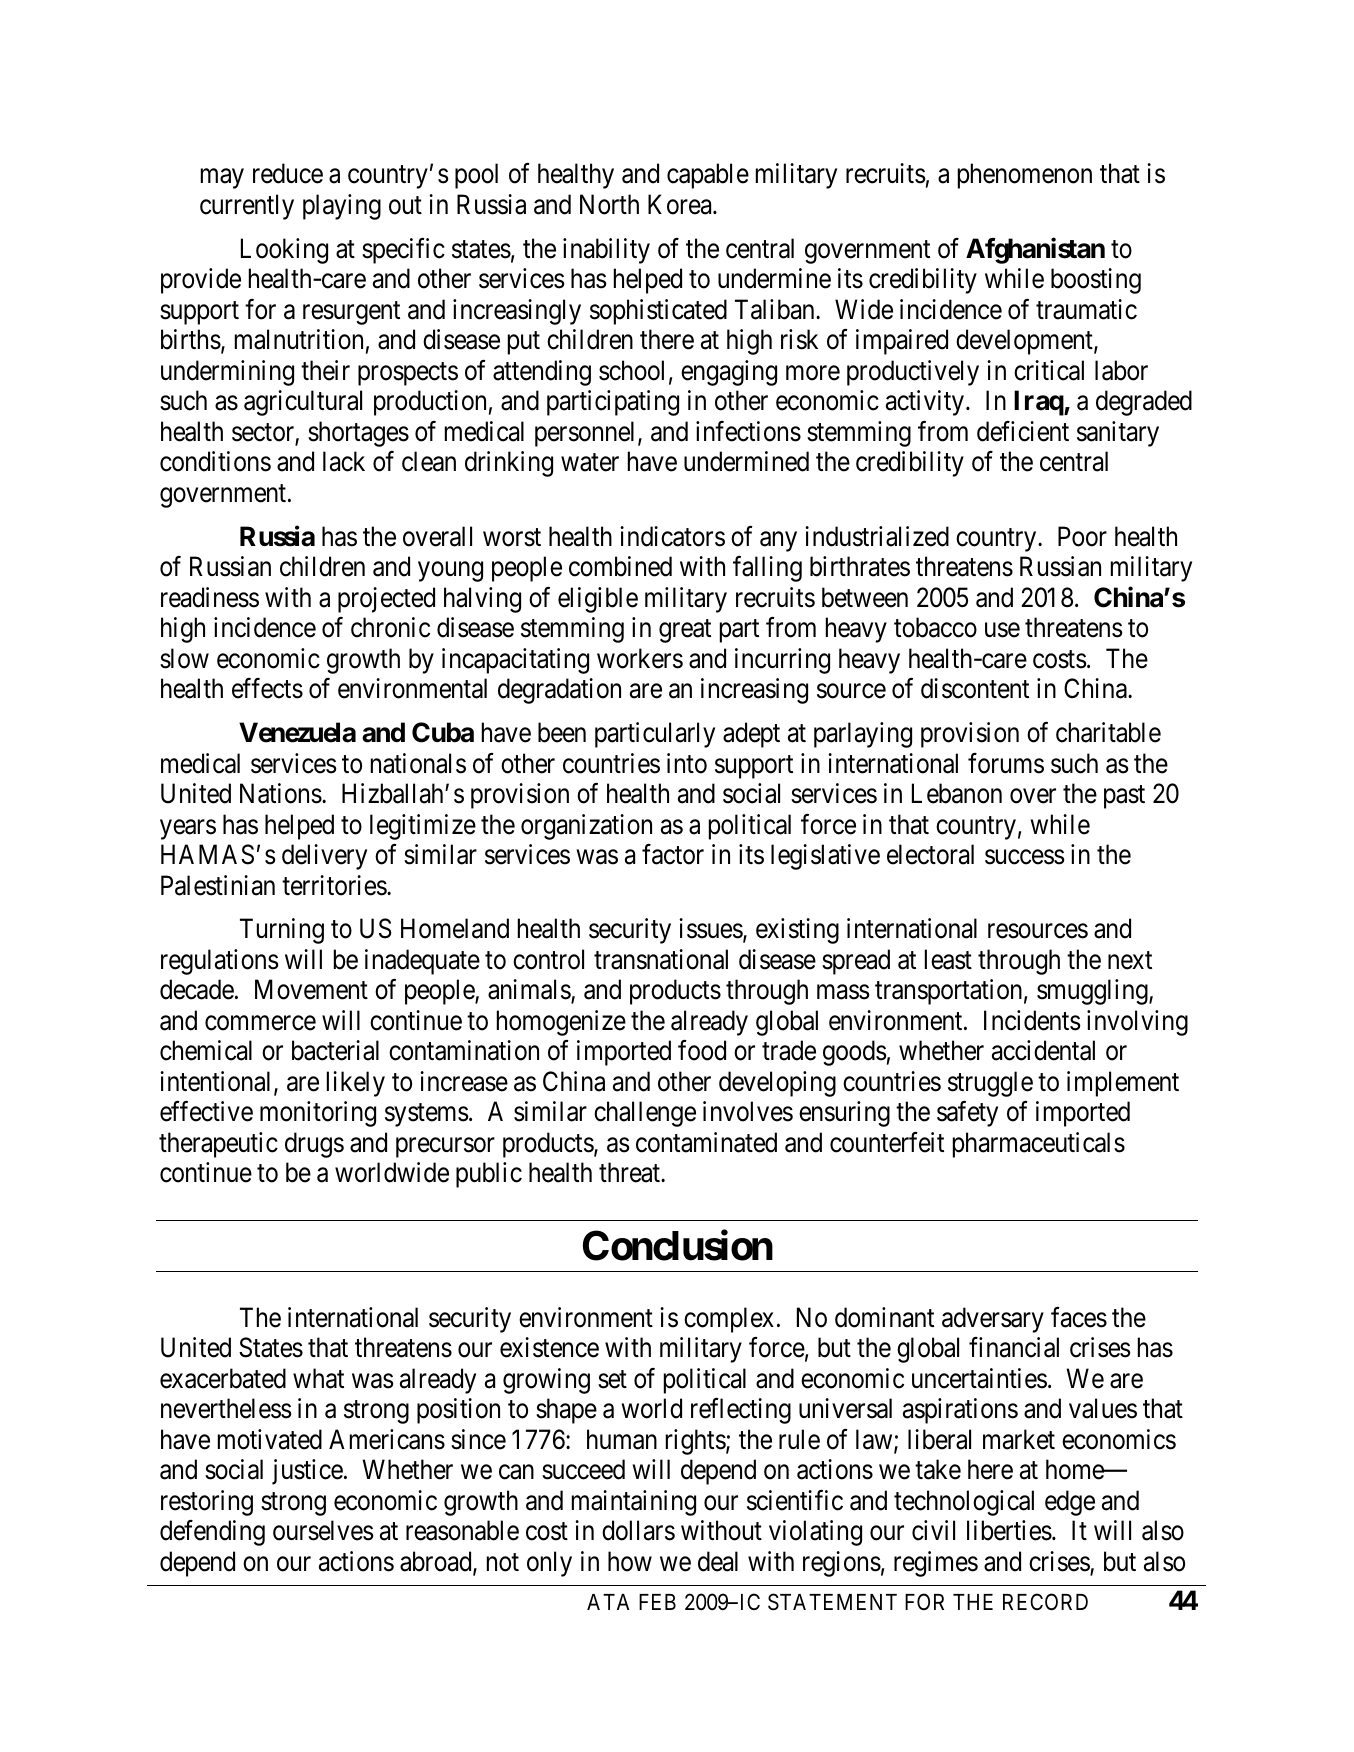 Image resolution: width=1354 pixels, height=1752 pixels. I want to click on therapeutic, so click(218, 1145).
